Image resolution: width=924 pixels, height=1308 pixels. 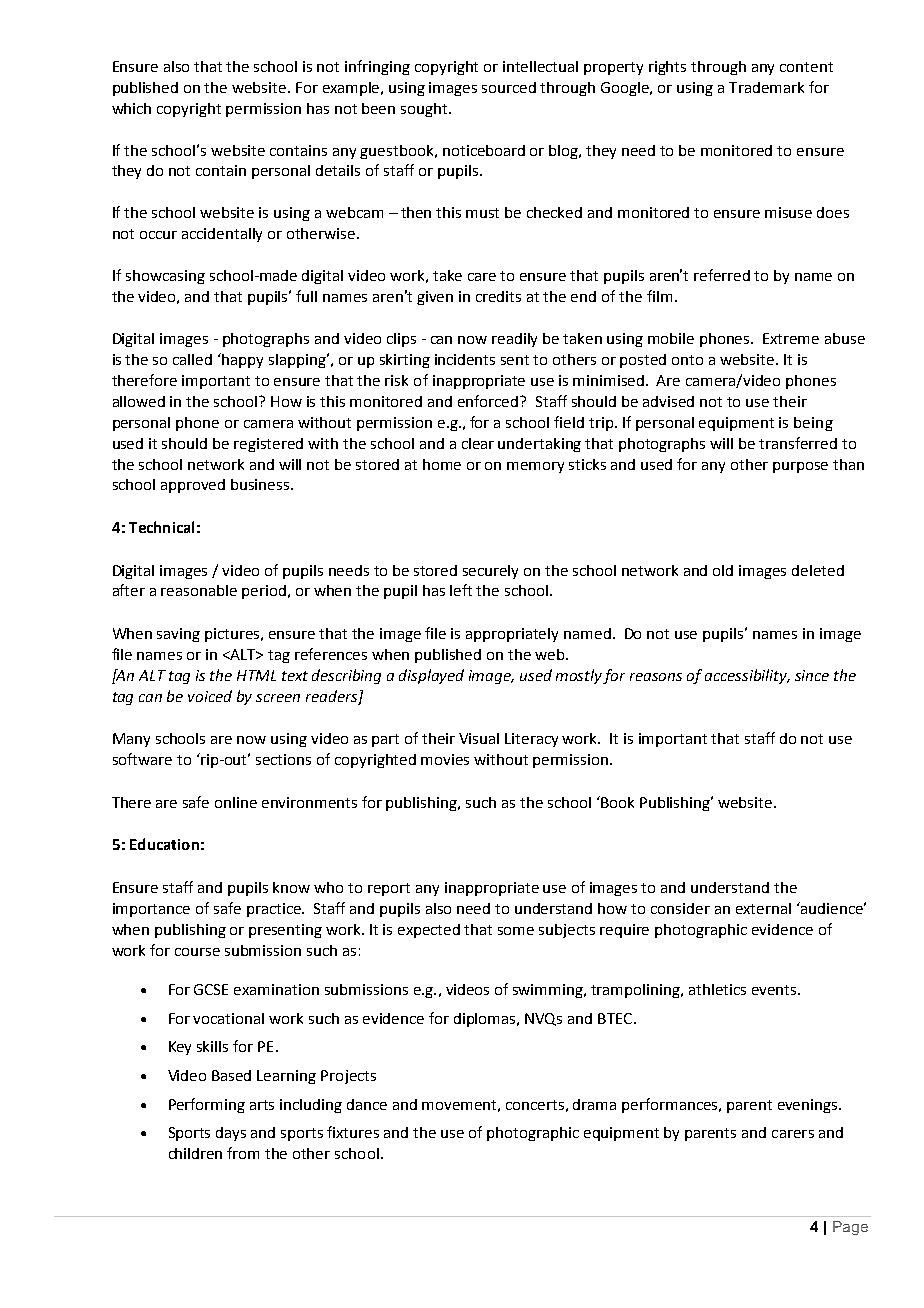 What do you see at coordinates (512, 635) in the page?
I see `appropriately` at bounding box center [512, 635].
